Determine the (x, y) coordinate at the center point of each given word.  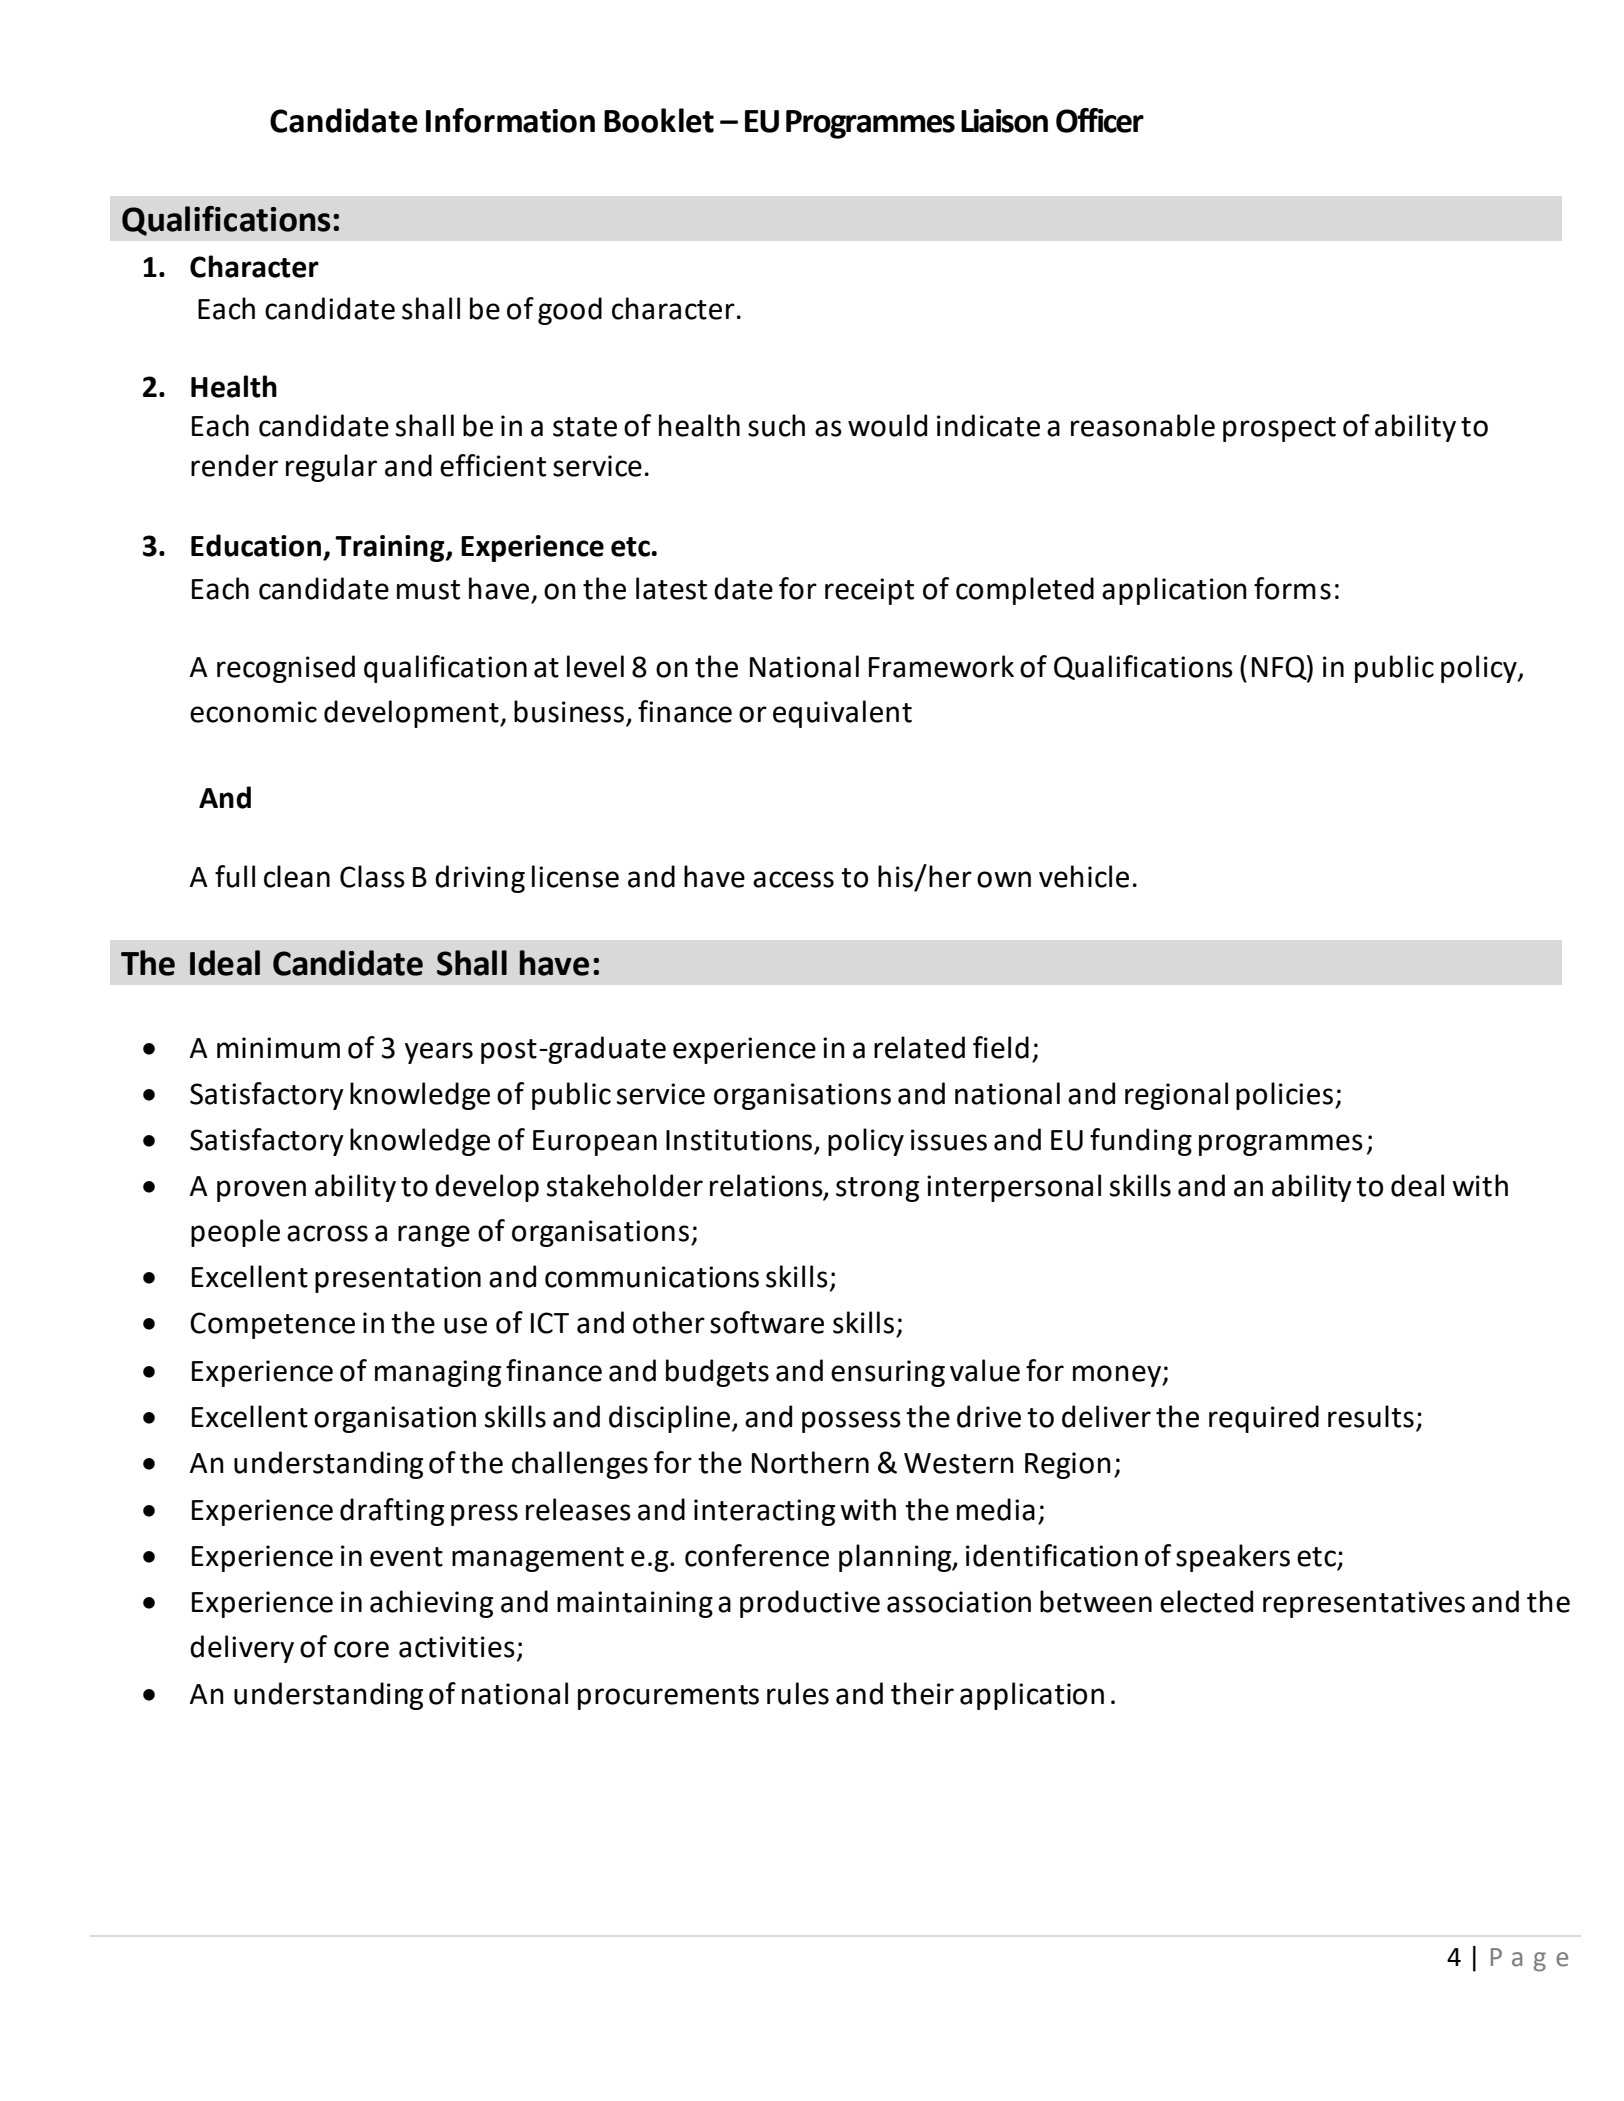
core (361, 1649)
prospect (1279, 429)
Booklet (659, 120)
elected (1206, 1601)
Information (510, 120)
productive (810, 1604)
